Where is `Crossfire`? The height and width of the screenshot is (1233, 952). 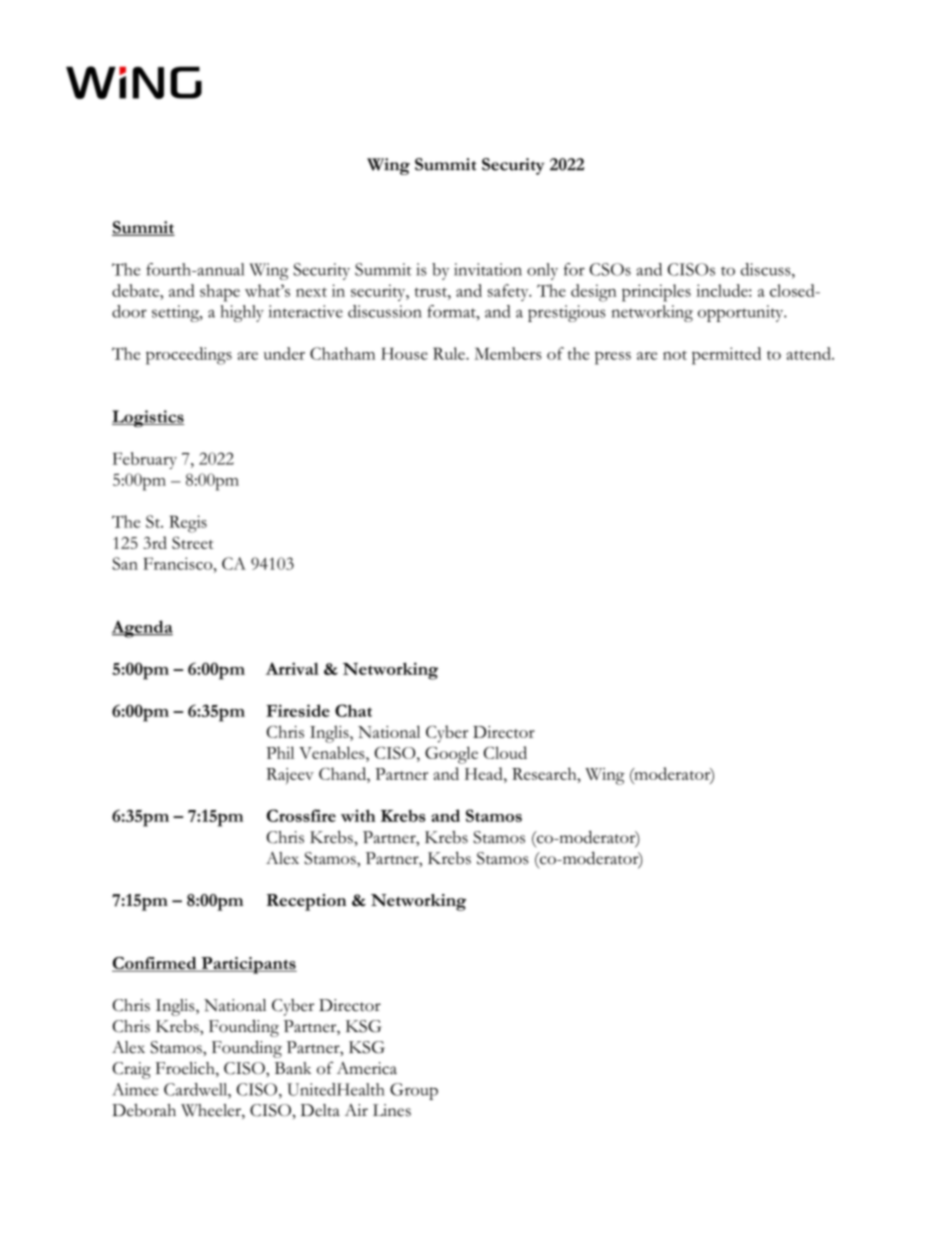 Crossfire is located at coordinates (301, 815).
